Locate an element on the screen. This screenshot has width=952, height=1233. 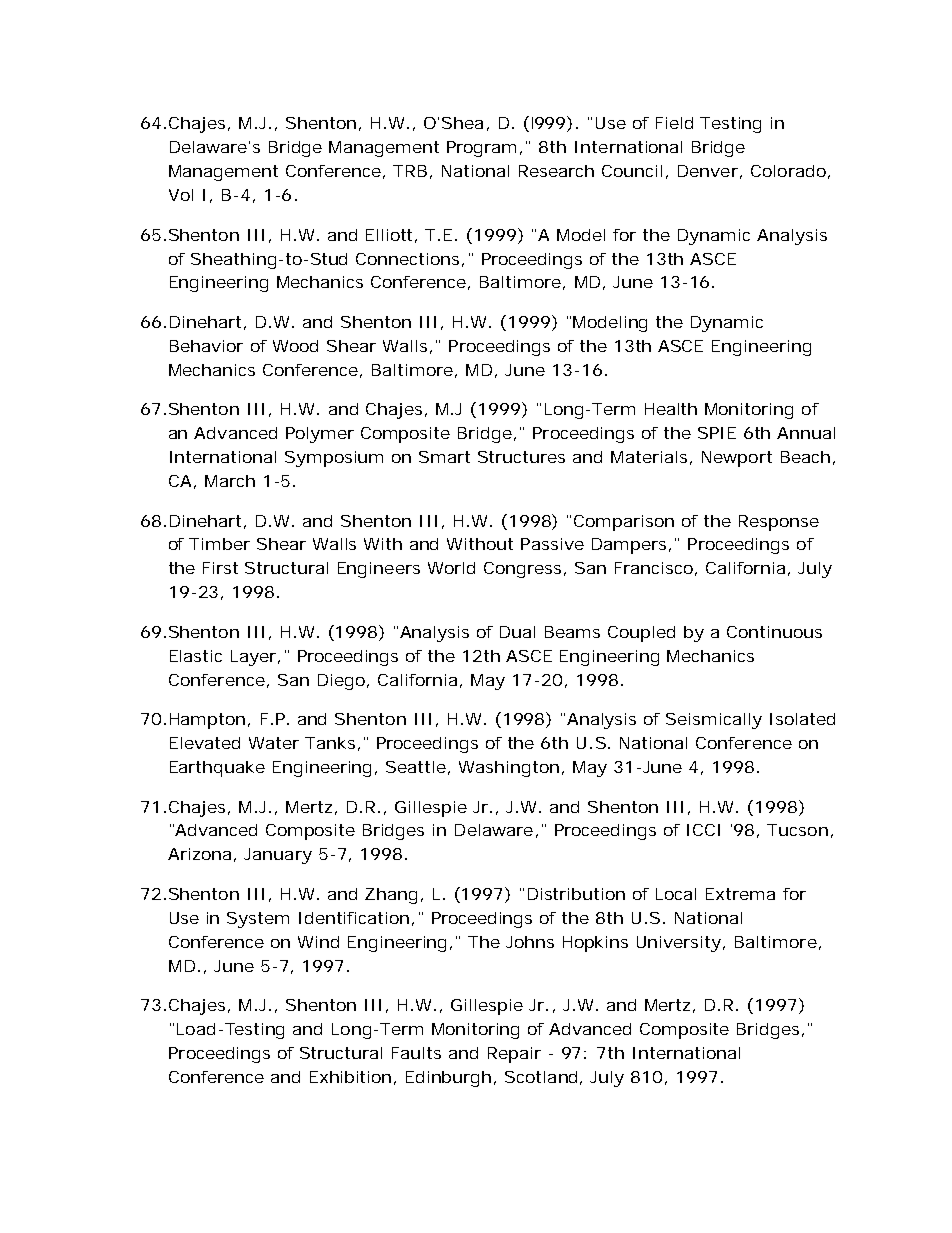
Program is located at coordinates (484, 149).
